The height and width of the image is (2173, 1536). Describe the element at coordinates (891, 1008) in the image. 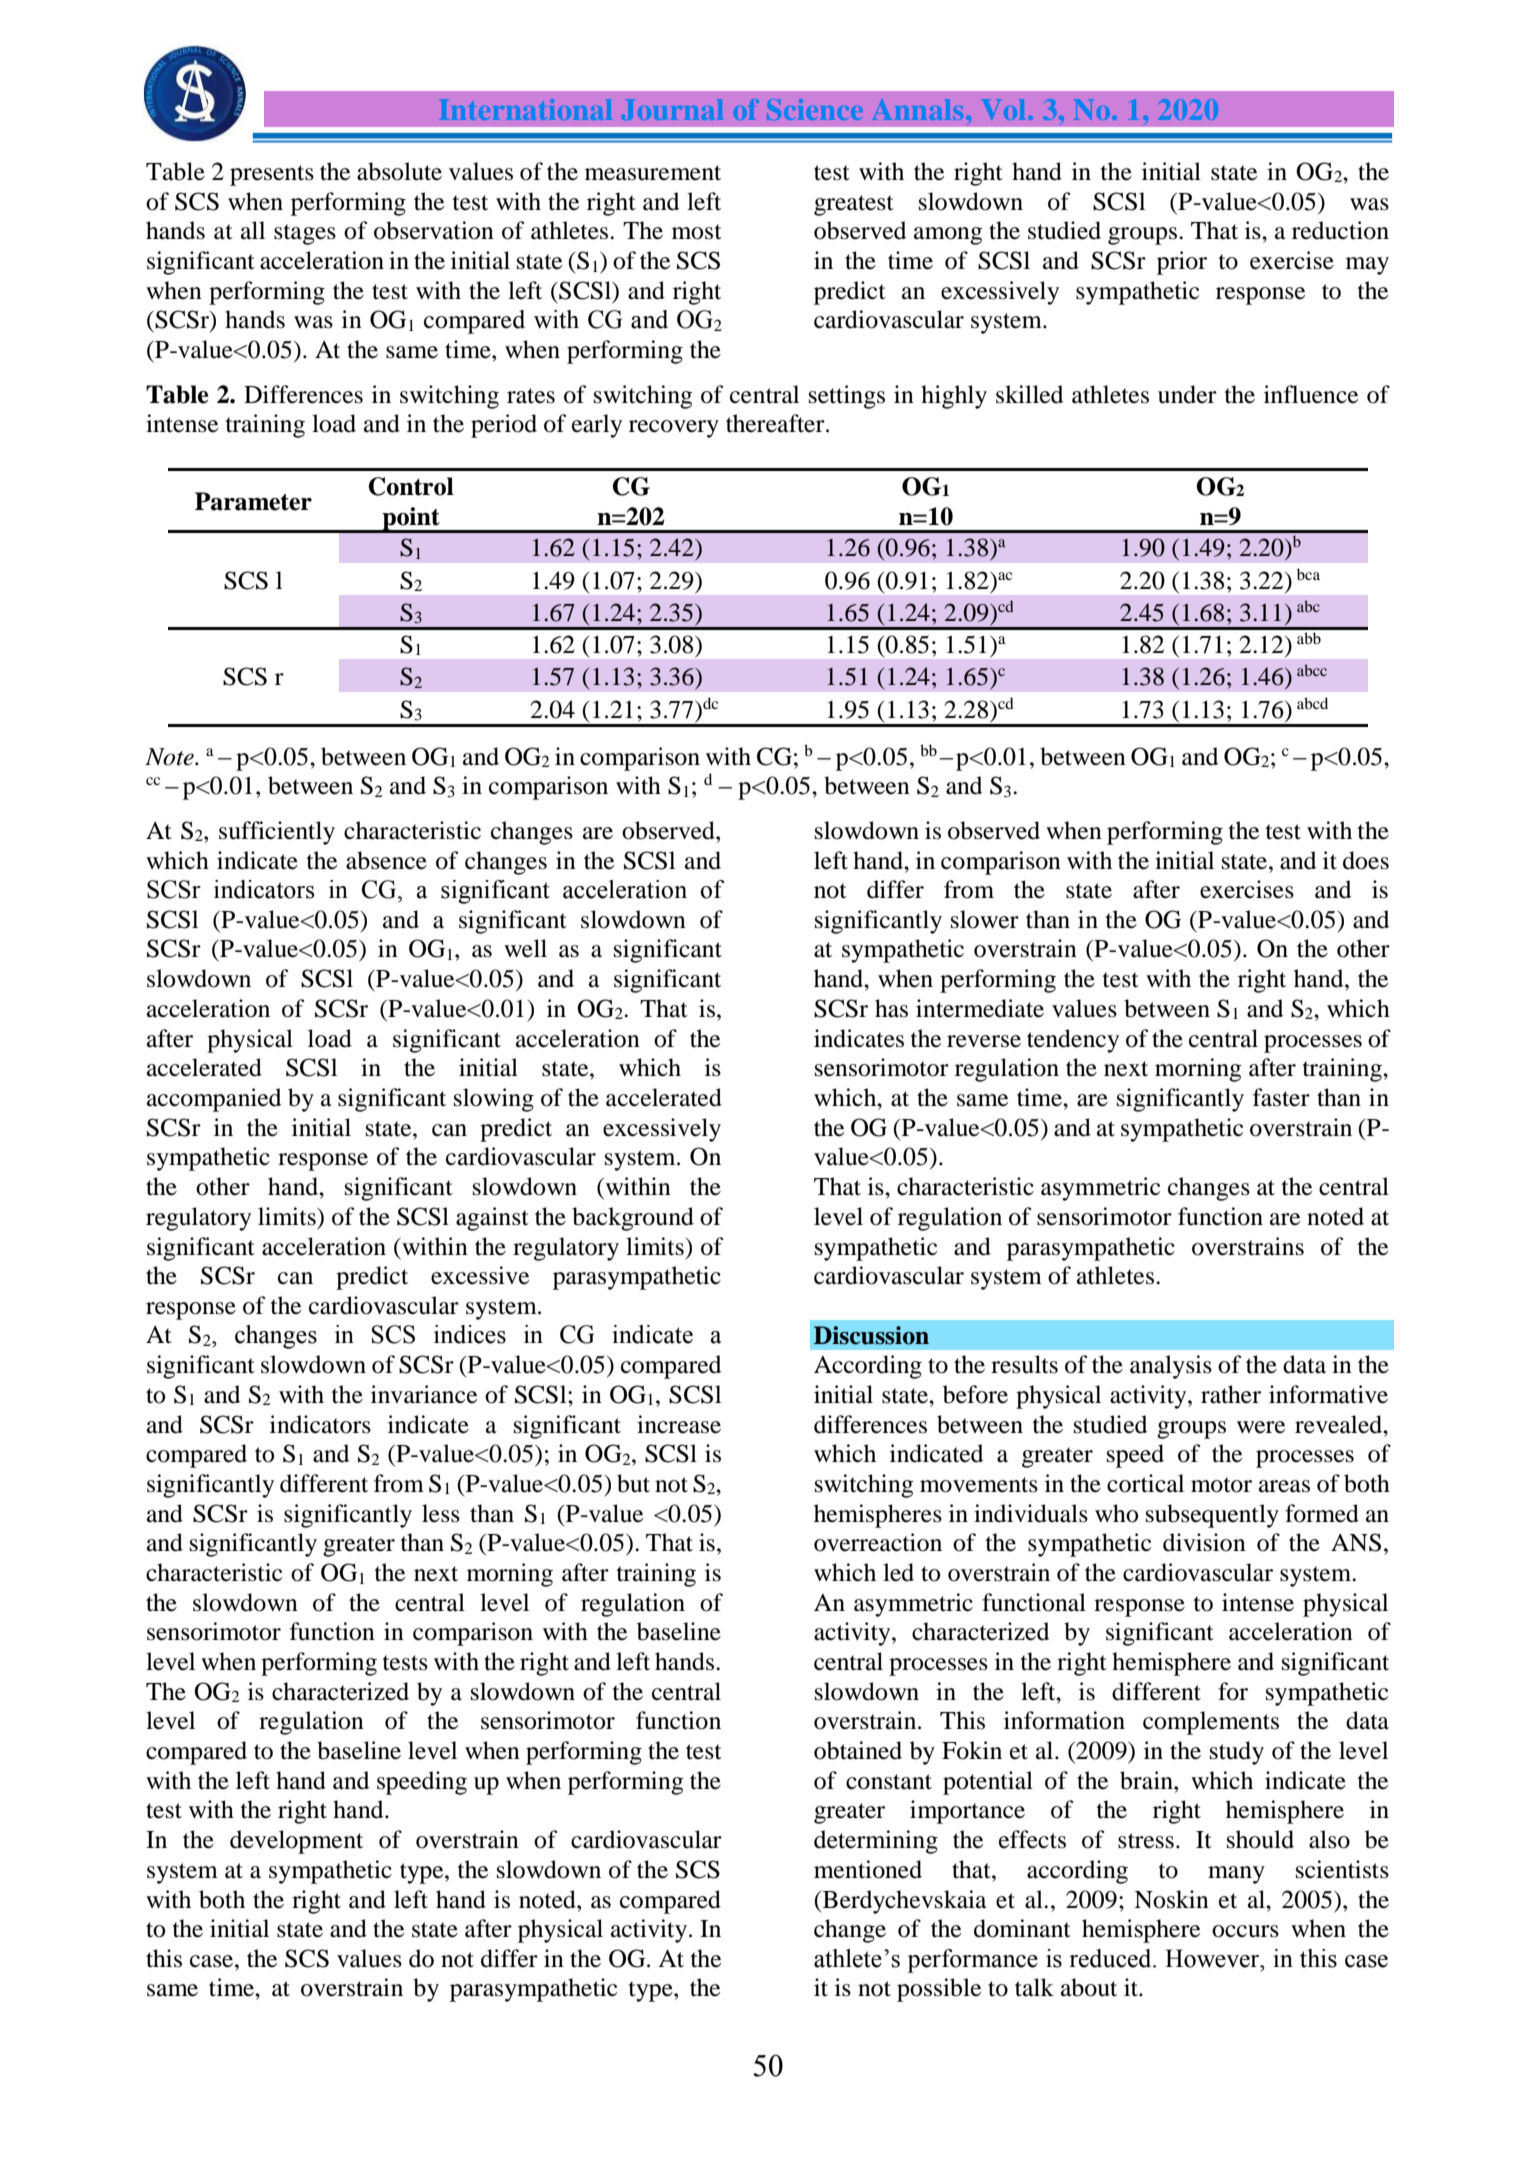

I see `has` at that location.
